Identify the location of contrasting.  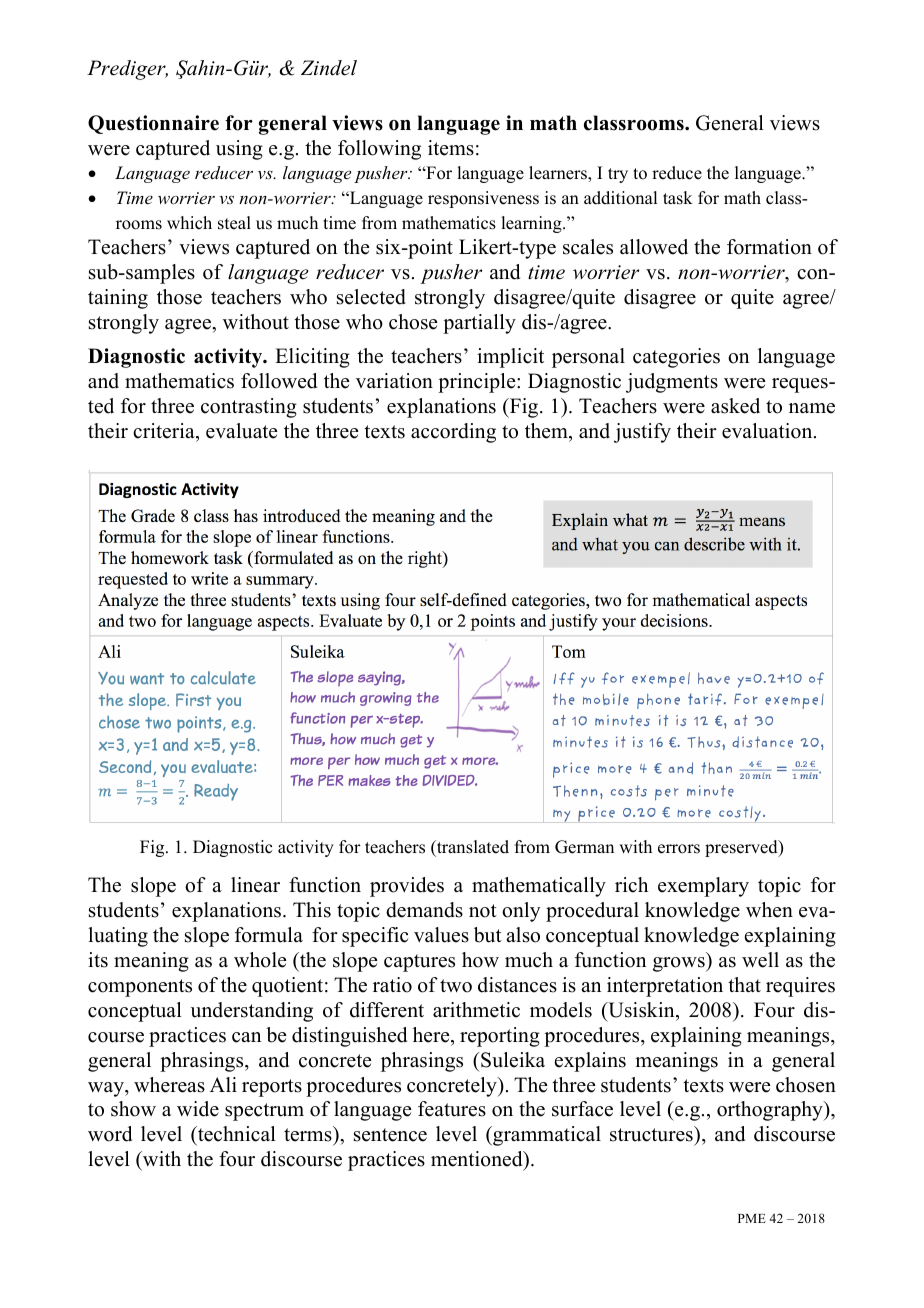
(249, 408).
